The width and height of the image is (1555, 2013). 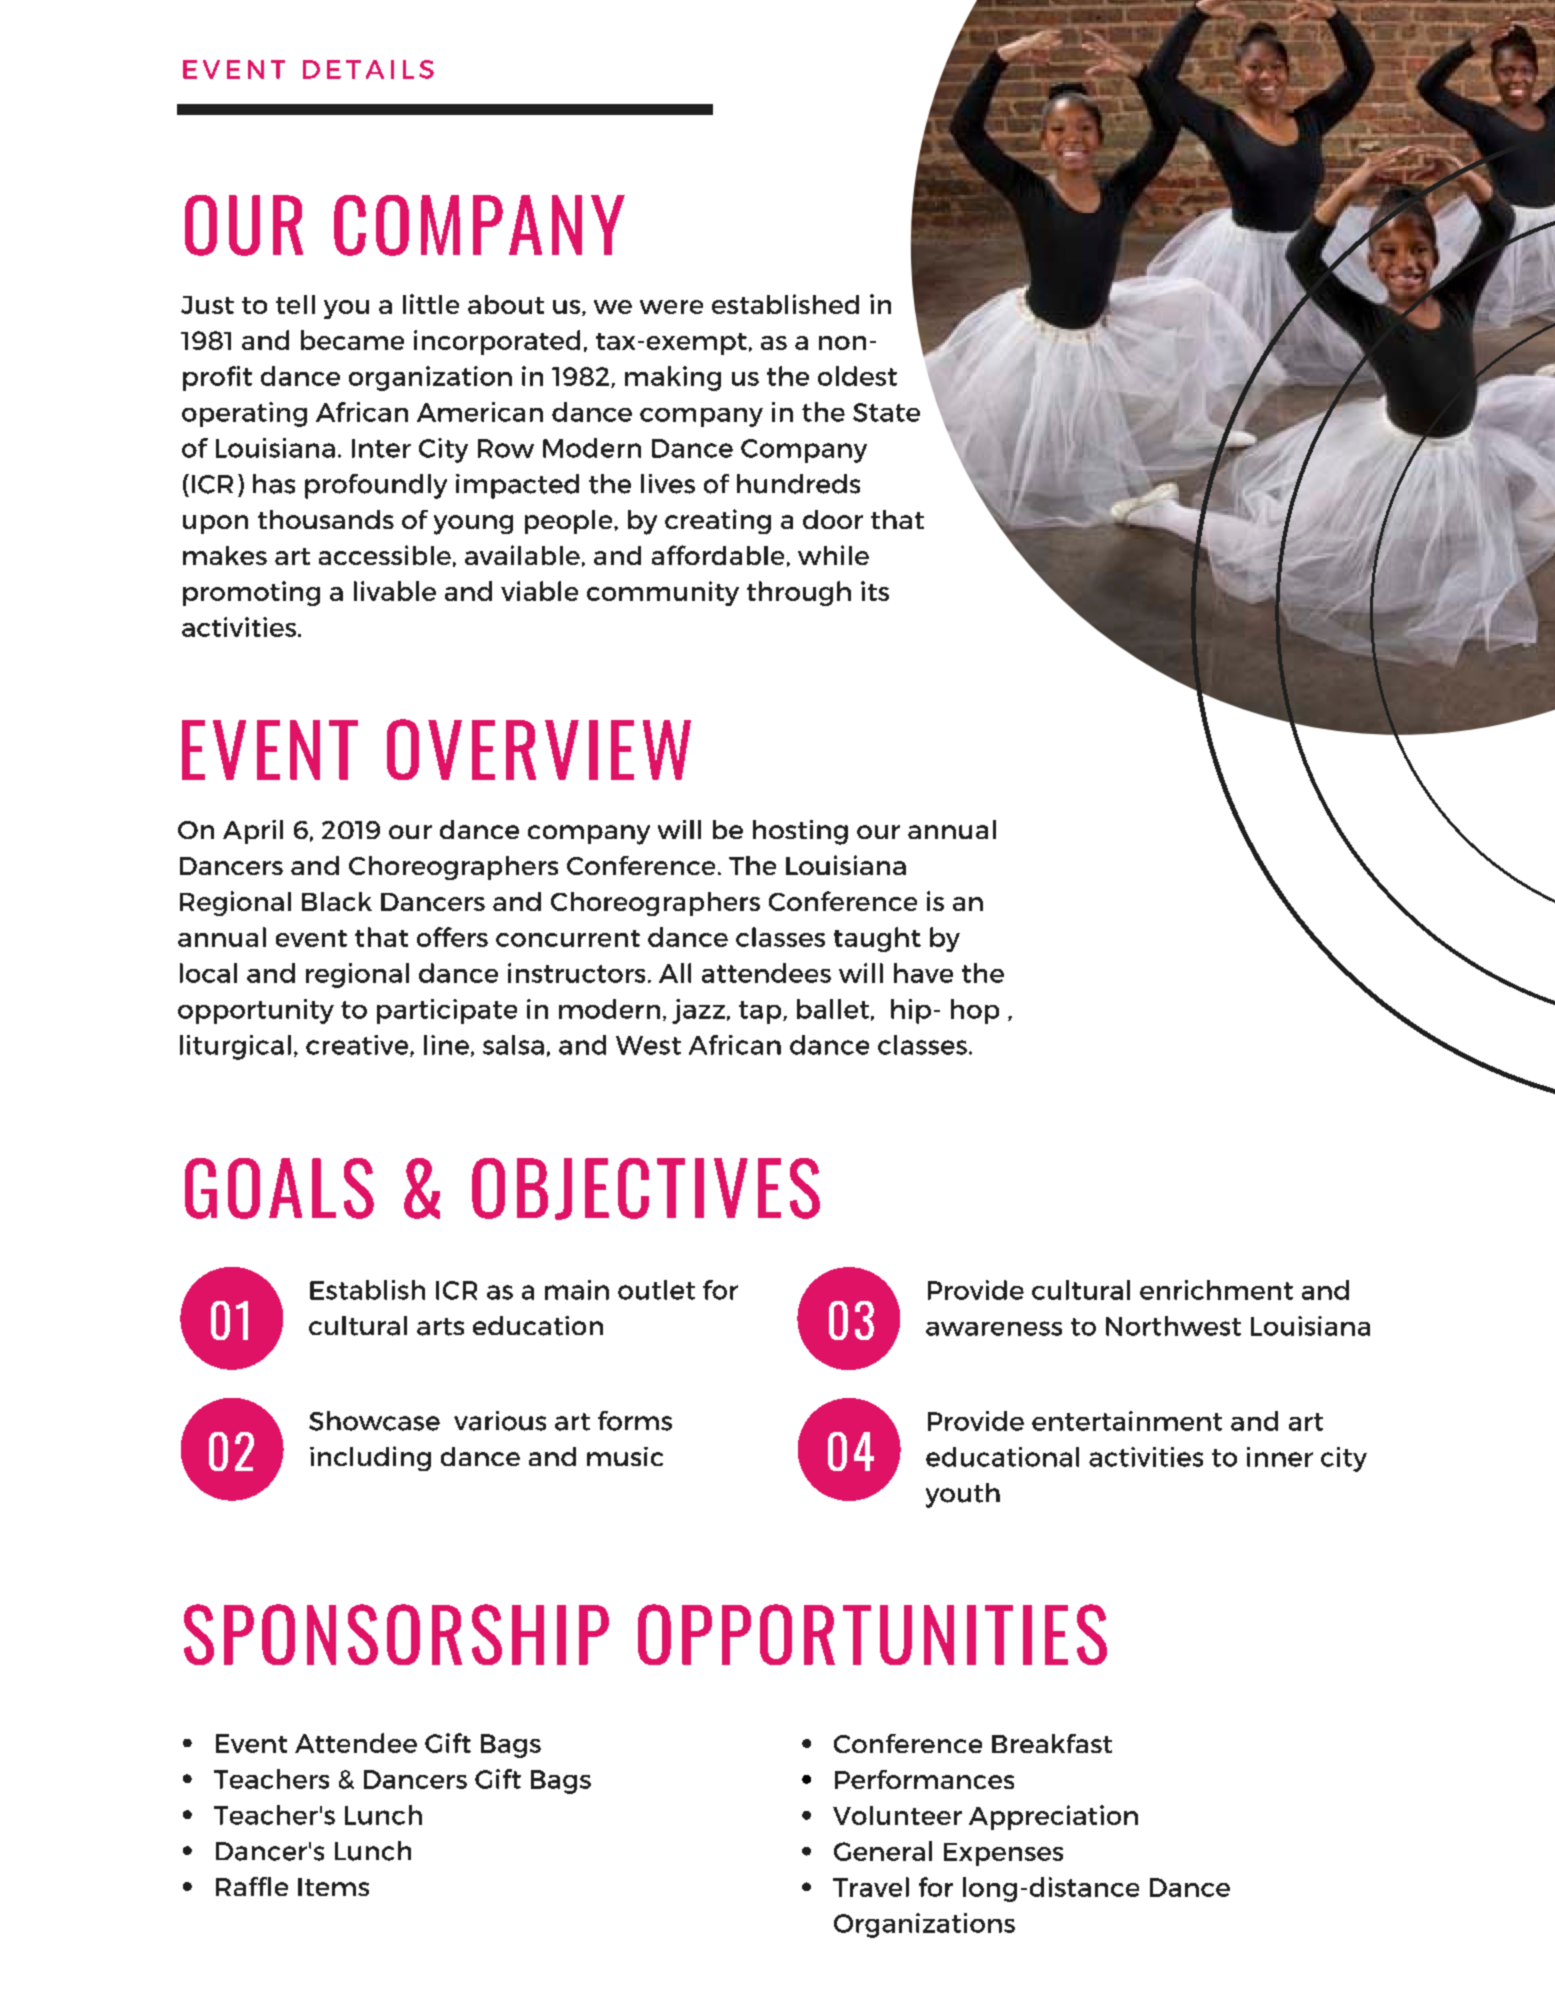 I want to click on Items, so click(x=333, y=1887).
